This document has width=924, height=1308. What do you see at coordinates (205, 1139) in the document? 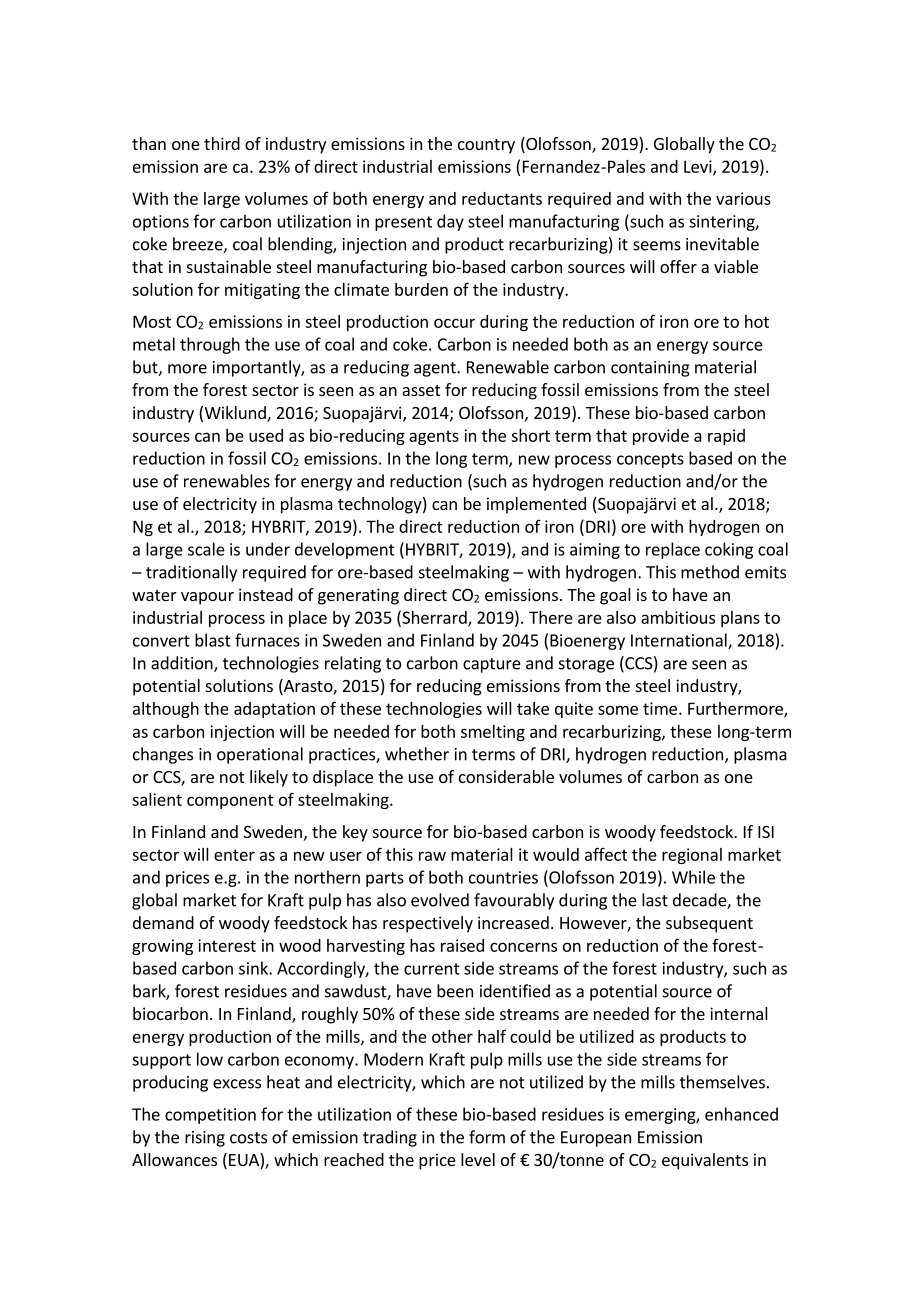
I see `rising` at bounding box center [205, 1139].
